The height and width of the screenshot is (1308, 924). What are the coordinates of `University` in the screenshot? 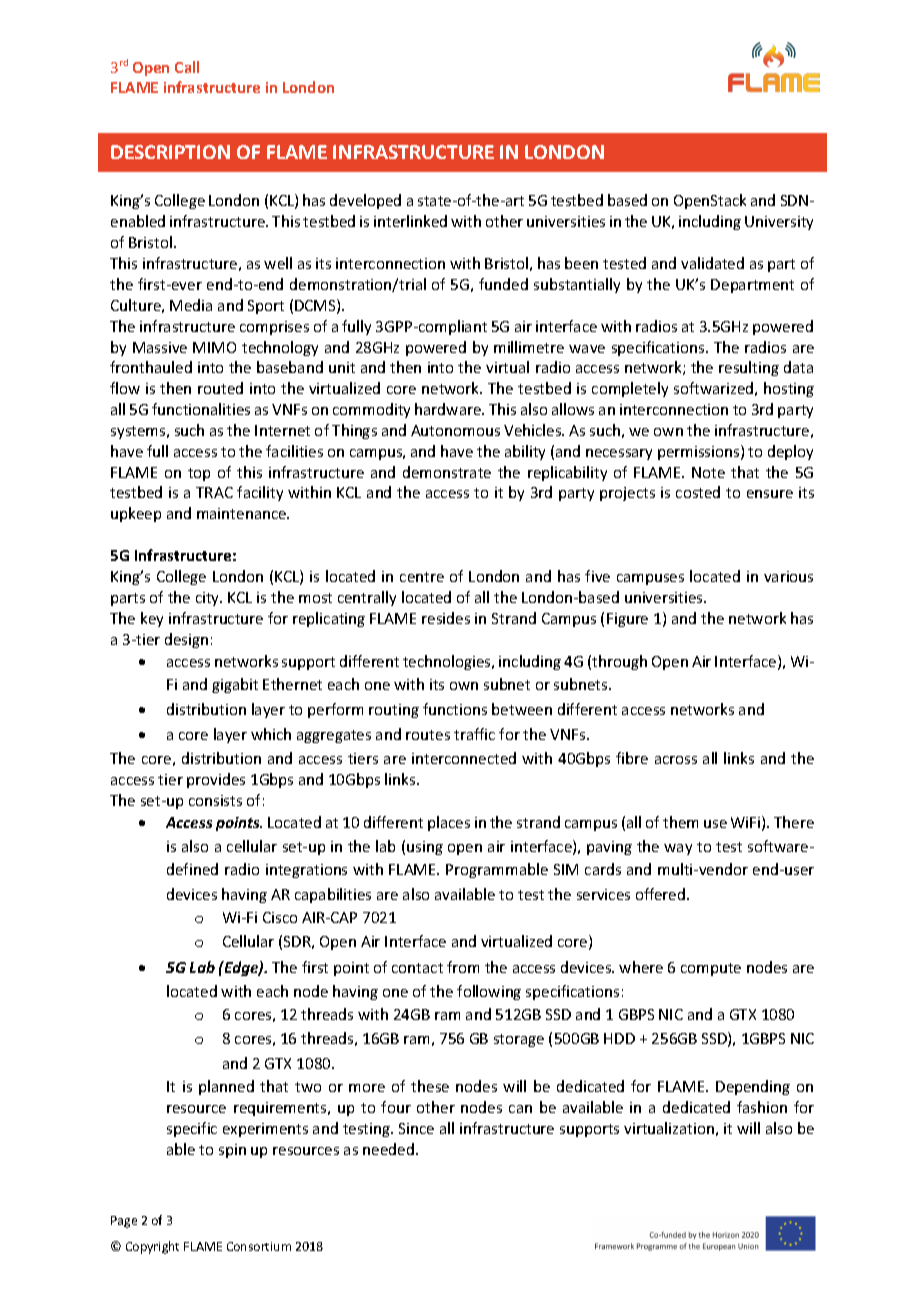 It's located at (779, 223).
